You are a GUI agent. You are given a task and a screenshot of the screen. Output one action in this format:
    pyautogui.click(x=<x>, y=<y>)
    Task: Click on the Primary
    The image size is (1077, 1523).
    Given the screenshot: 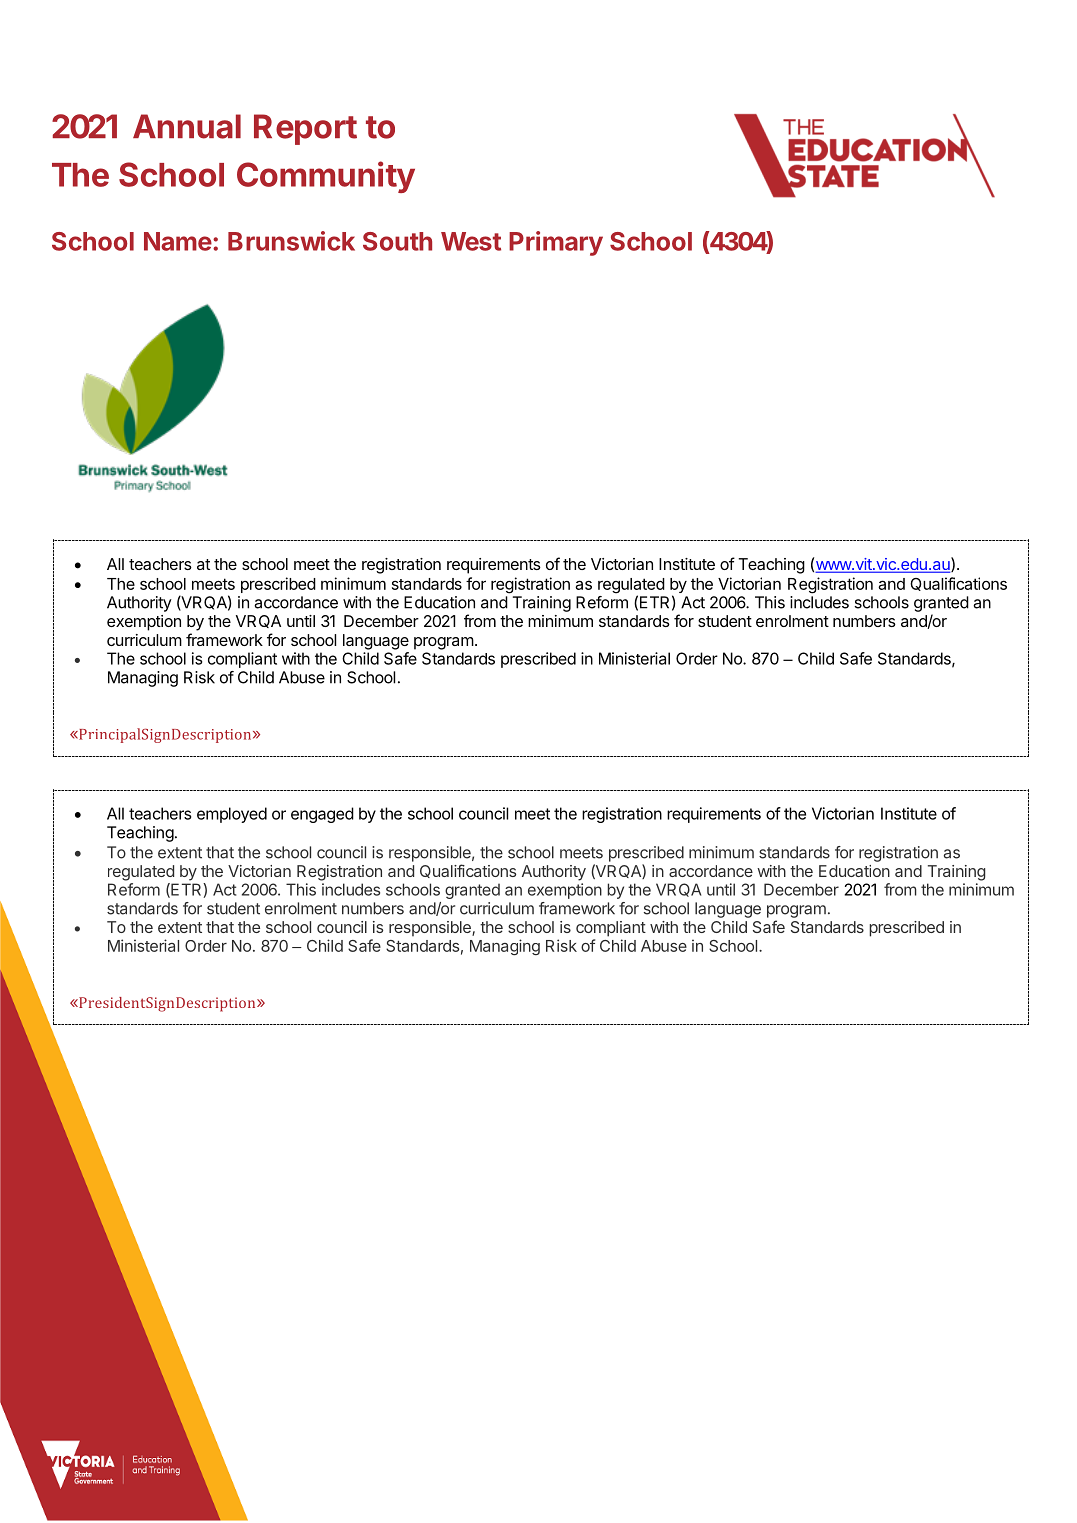 What is the action you would take?
    pyautogui.click(x=556, y=243)
